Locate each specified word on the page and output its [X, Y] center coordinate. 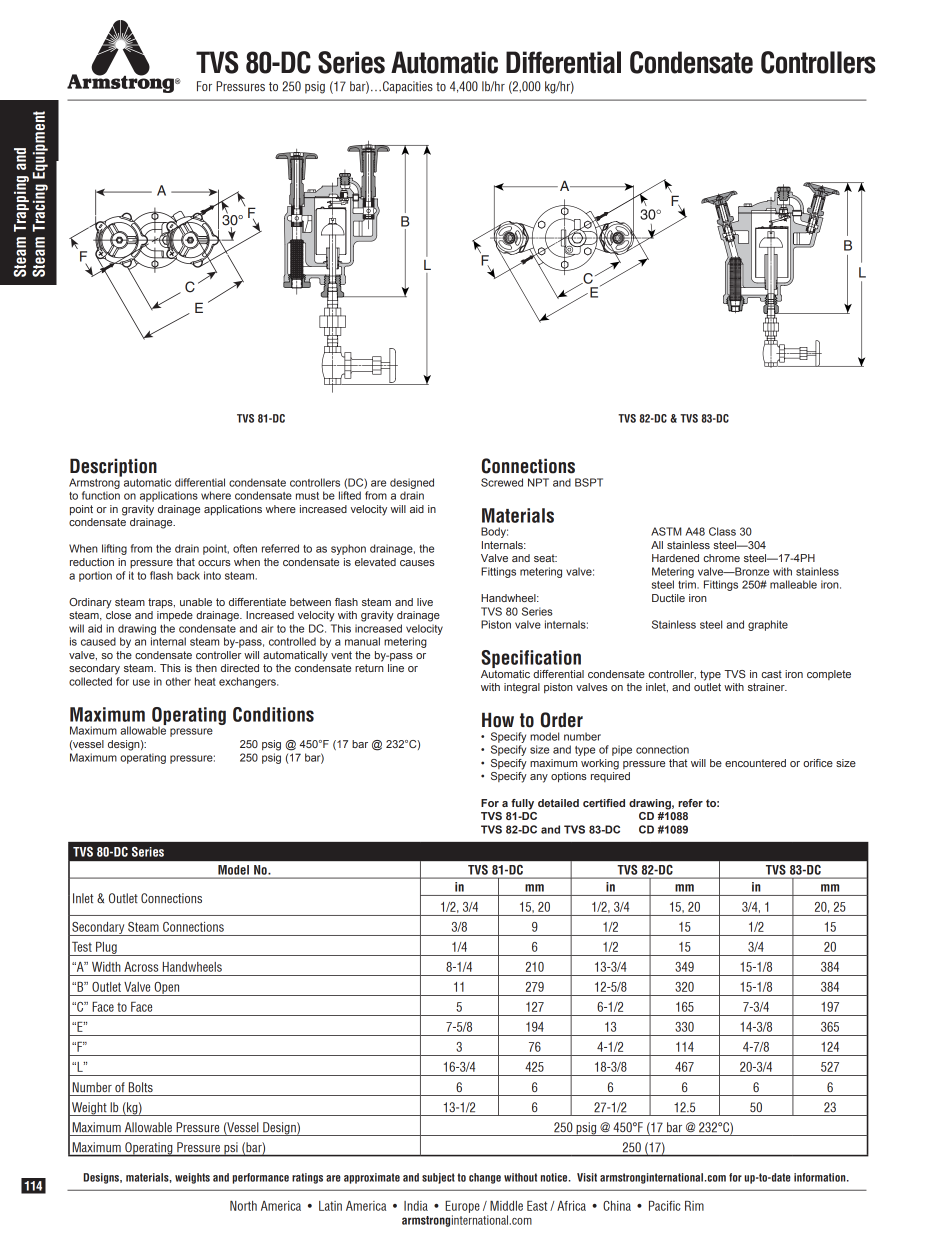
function [101, 495]
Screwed [502, 482]
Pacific [665, 1206]
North [243, 1206]
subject [438, 1178]
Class [722, 531]
